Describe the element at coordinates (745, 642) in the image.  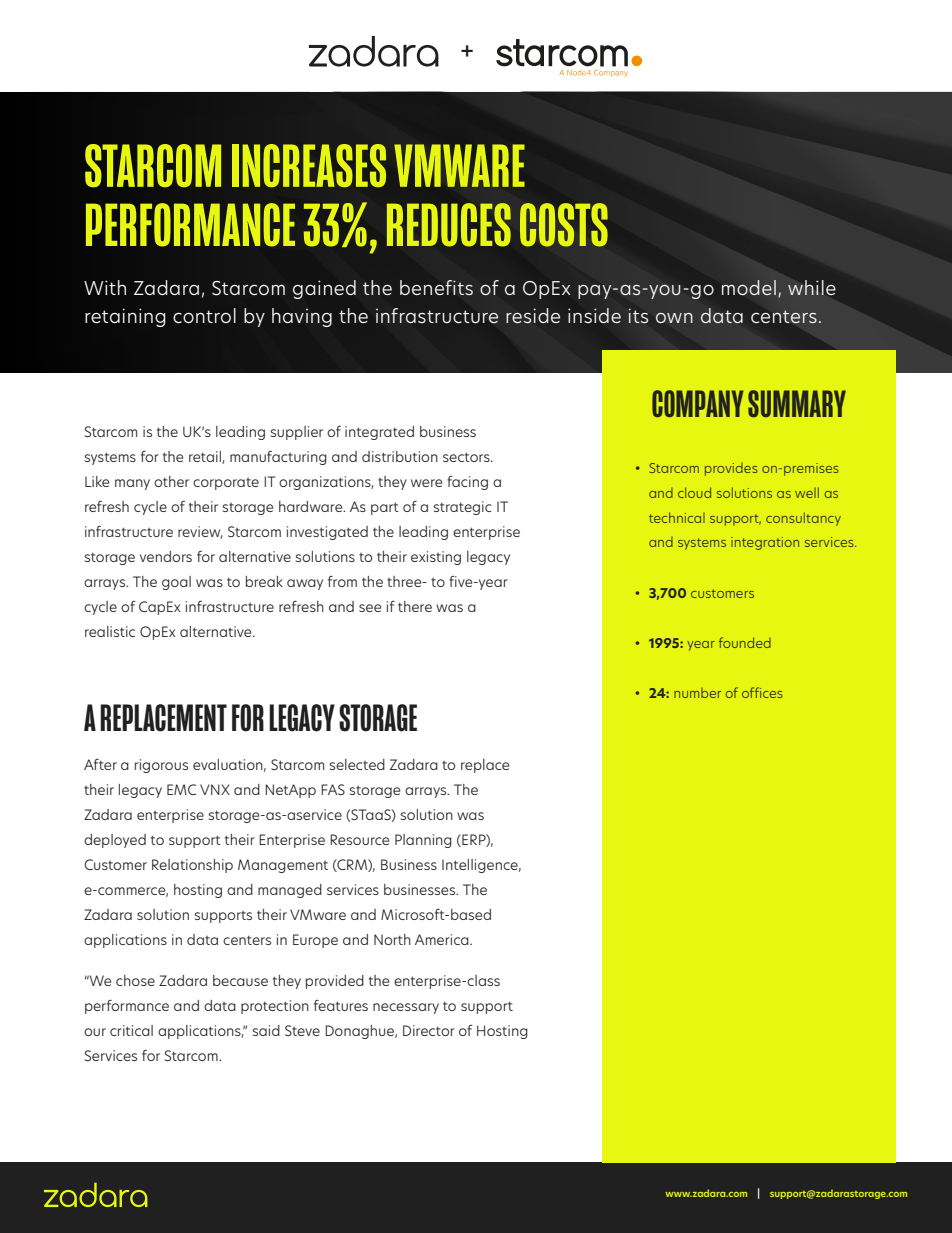
I see `founded` at that location.
